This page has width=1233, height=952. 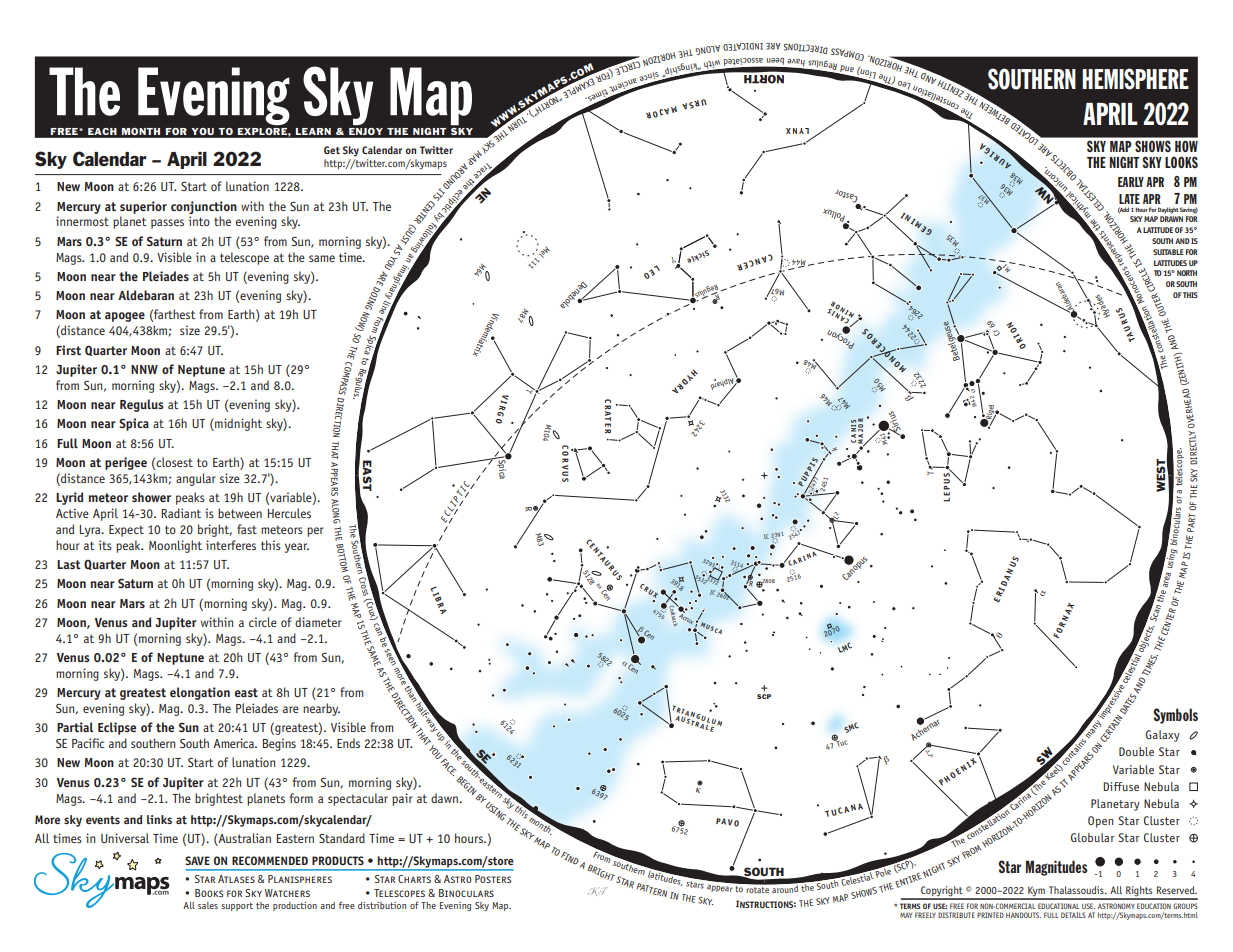 What do you see at coordinates (1168, 252) in the page?
I see `SUITABLE` at bounding box center [1168, 252].
